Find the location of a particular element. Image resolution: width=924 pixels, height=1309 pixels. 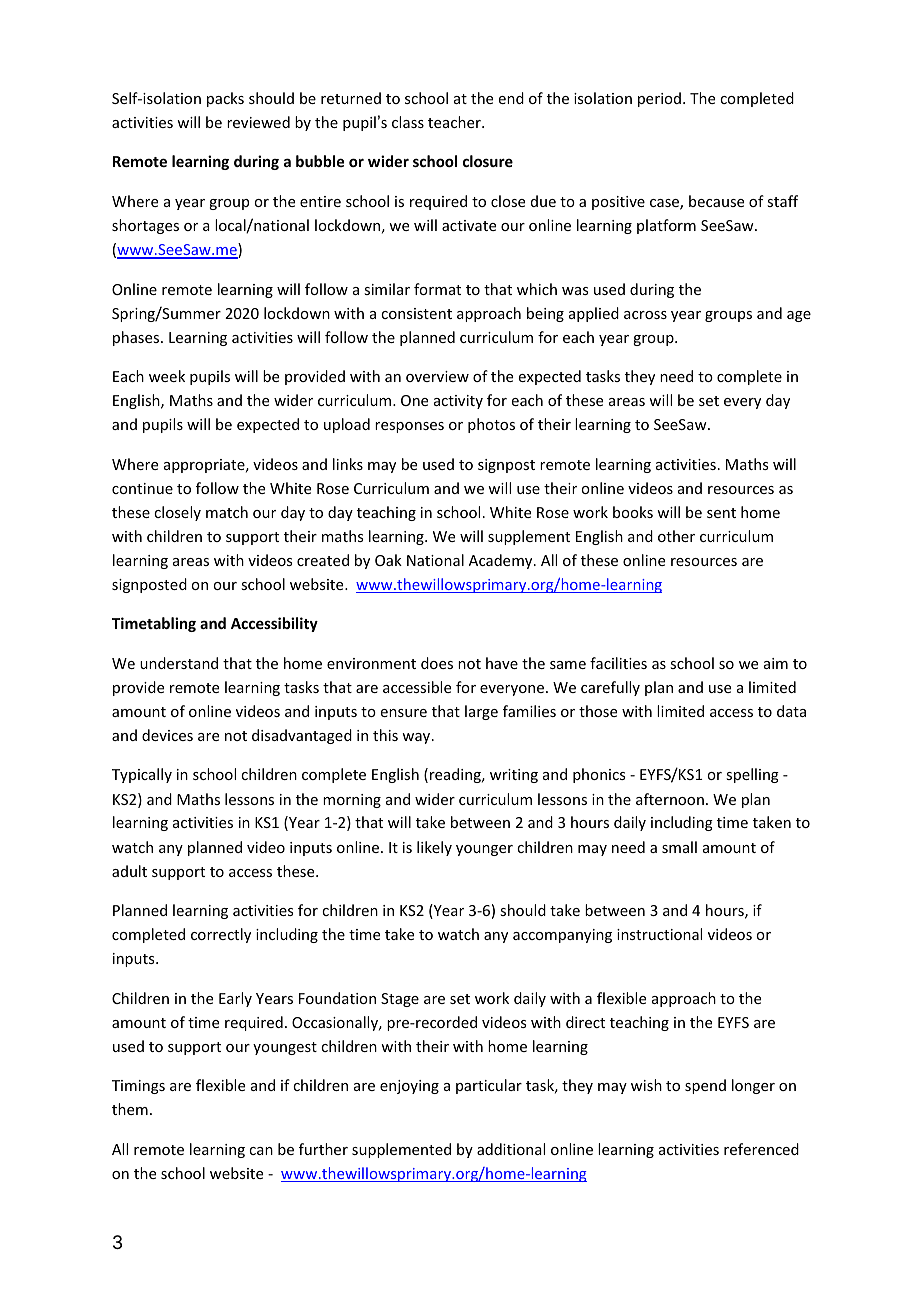

packs is located at coordinates (225, 99).
